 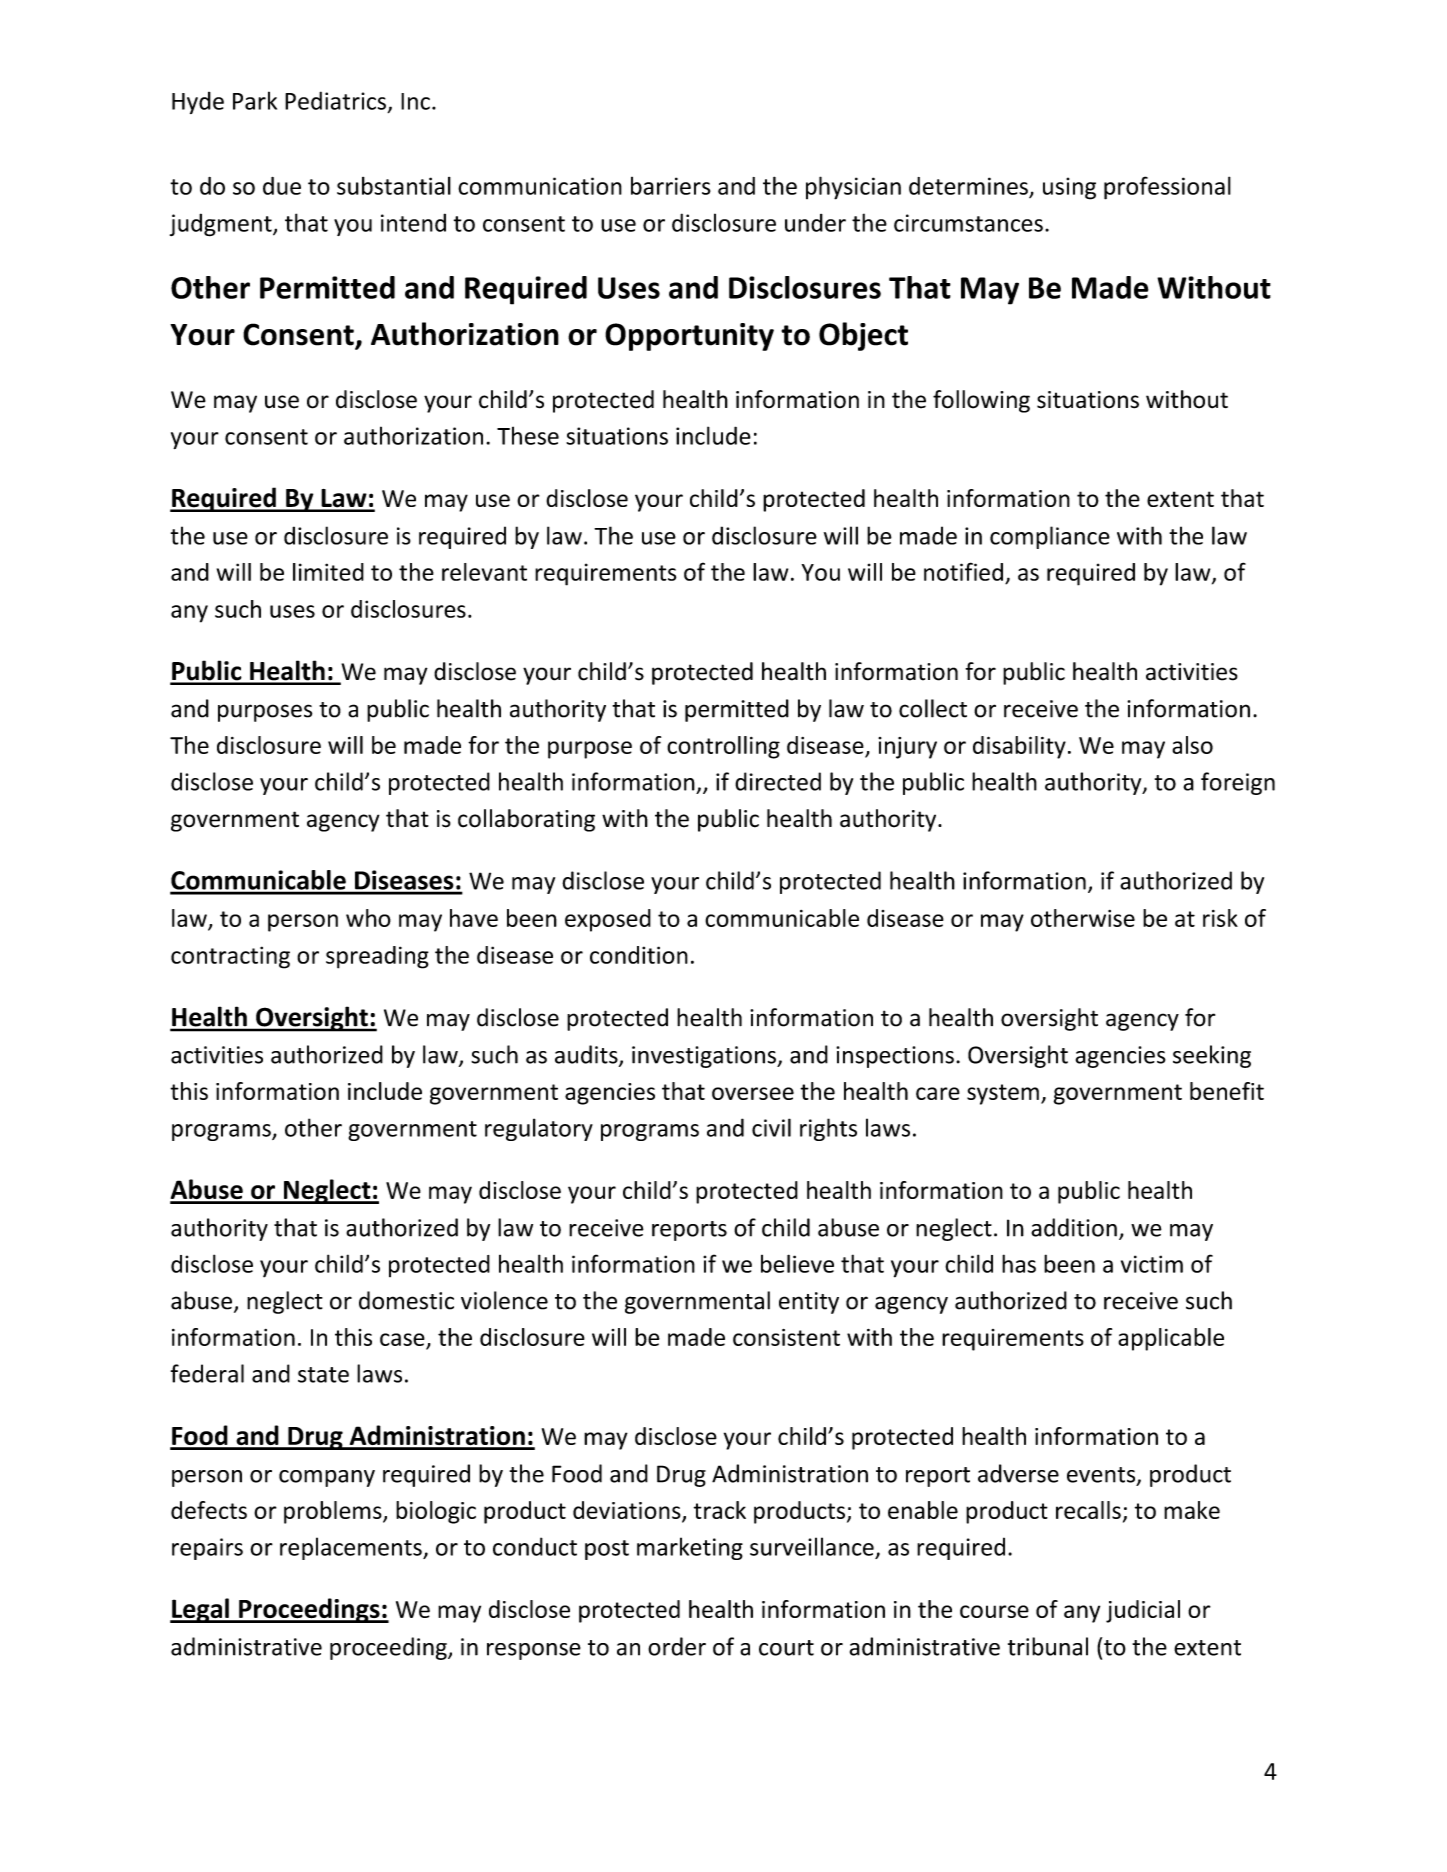 I want to click on replacements, so click(x=352, y=1548).
